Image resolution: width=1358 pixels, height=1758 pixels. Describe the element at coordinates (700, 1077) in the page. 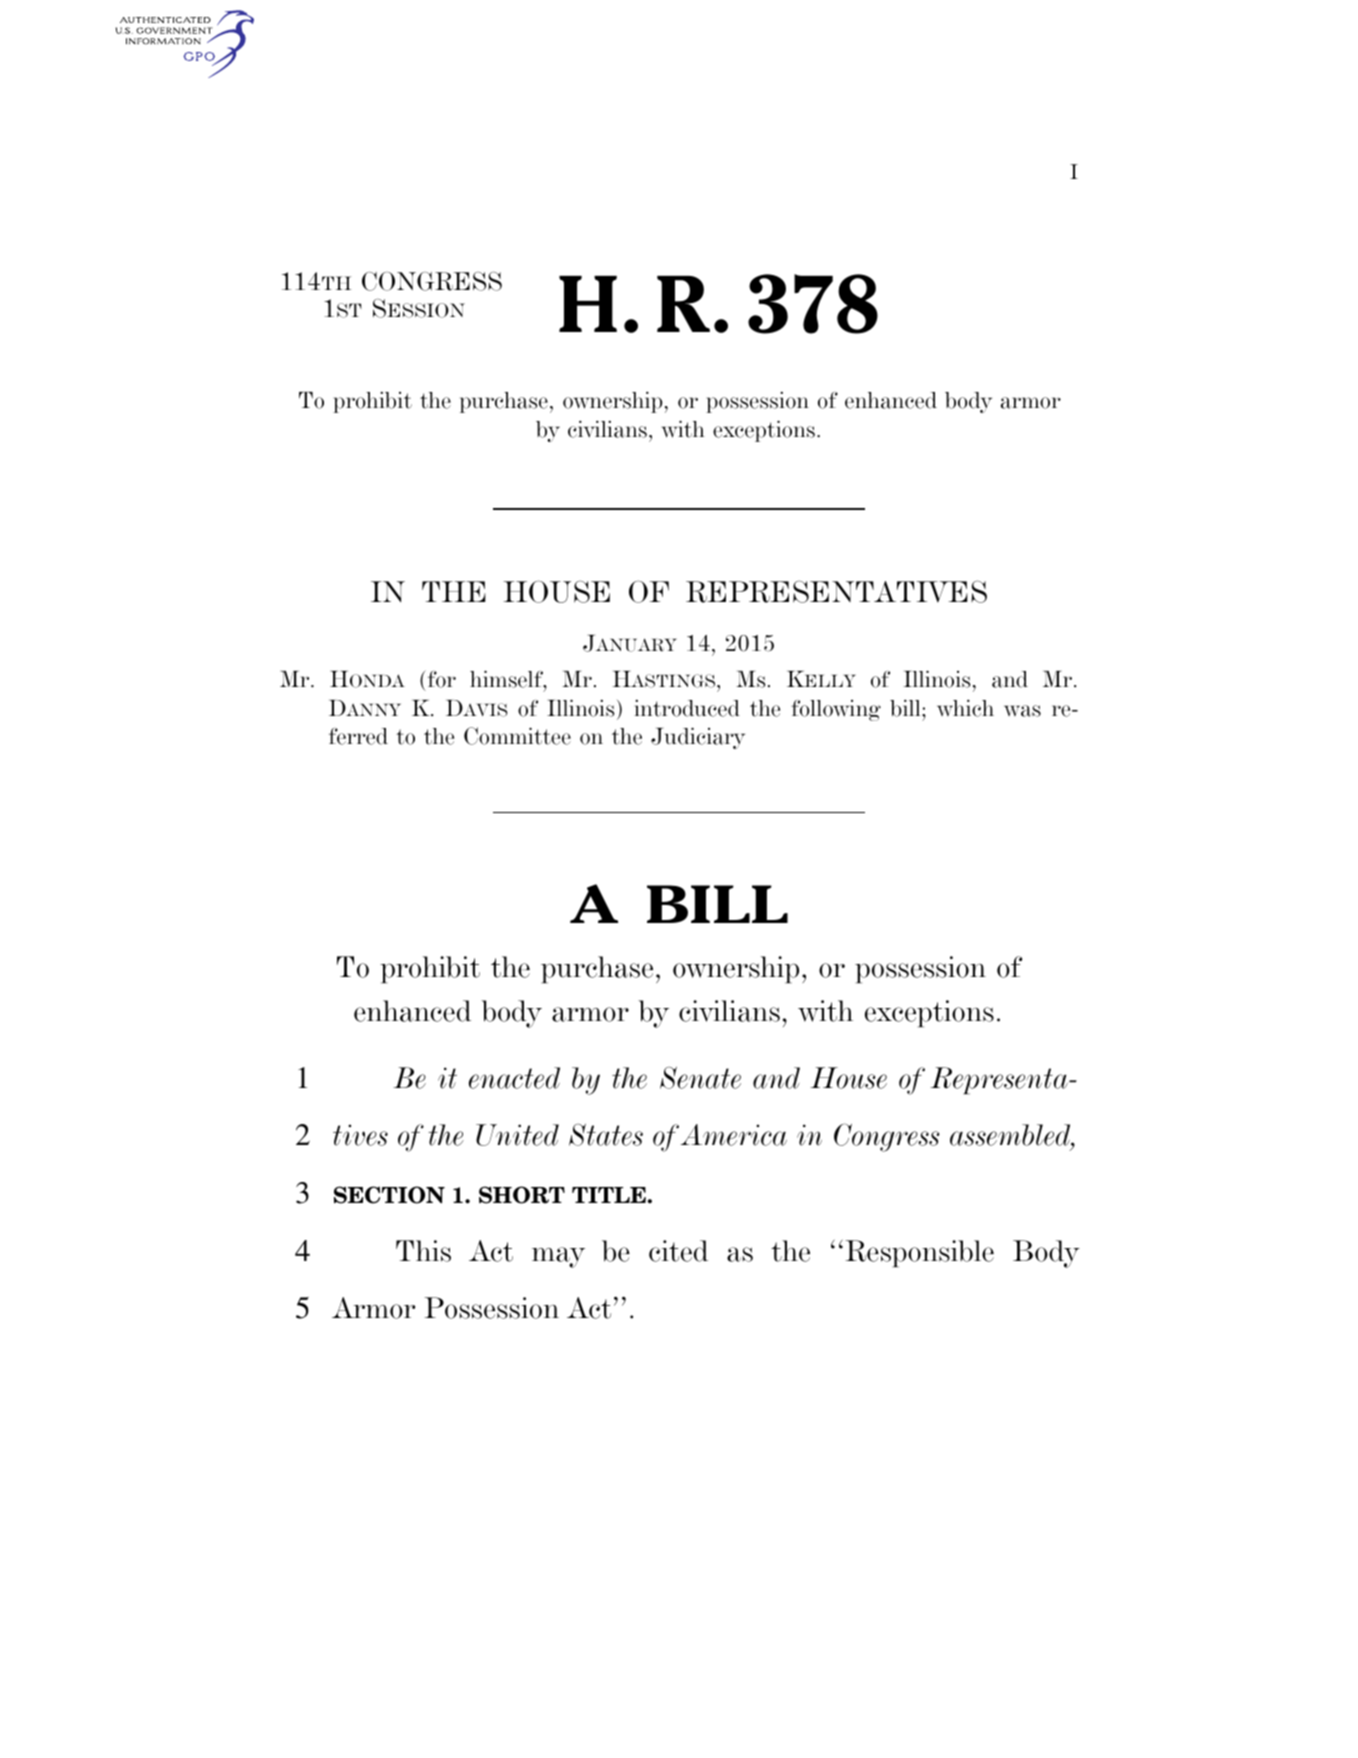

I see `Senate` at that location.
